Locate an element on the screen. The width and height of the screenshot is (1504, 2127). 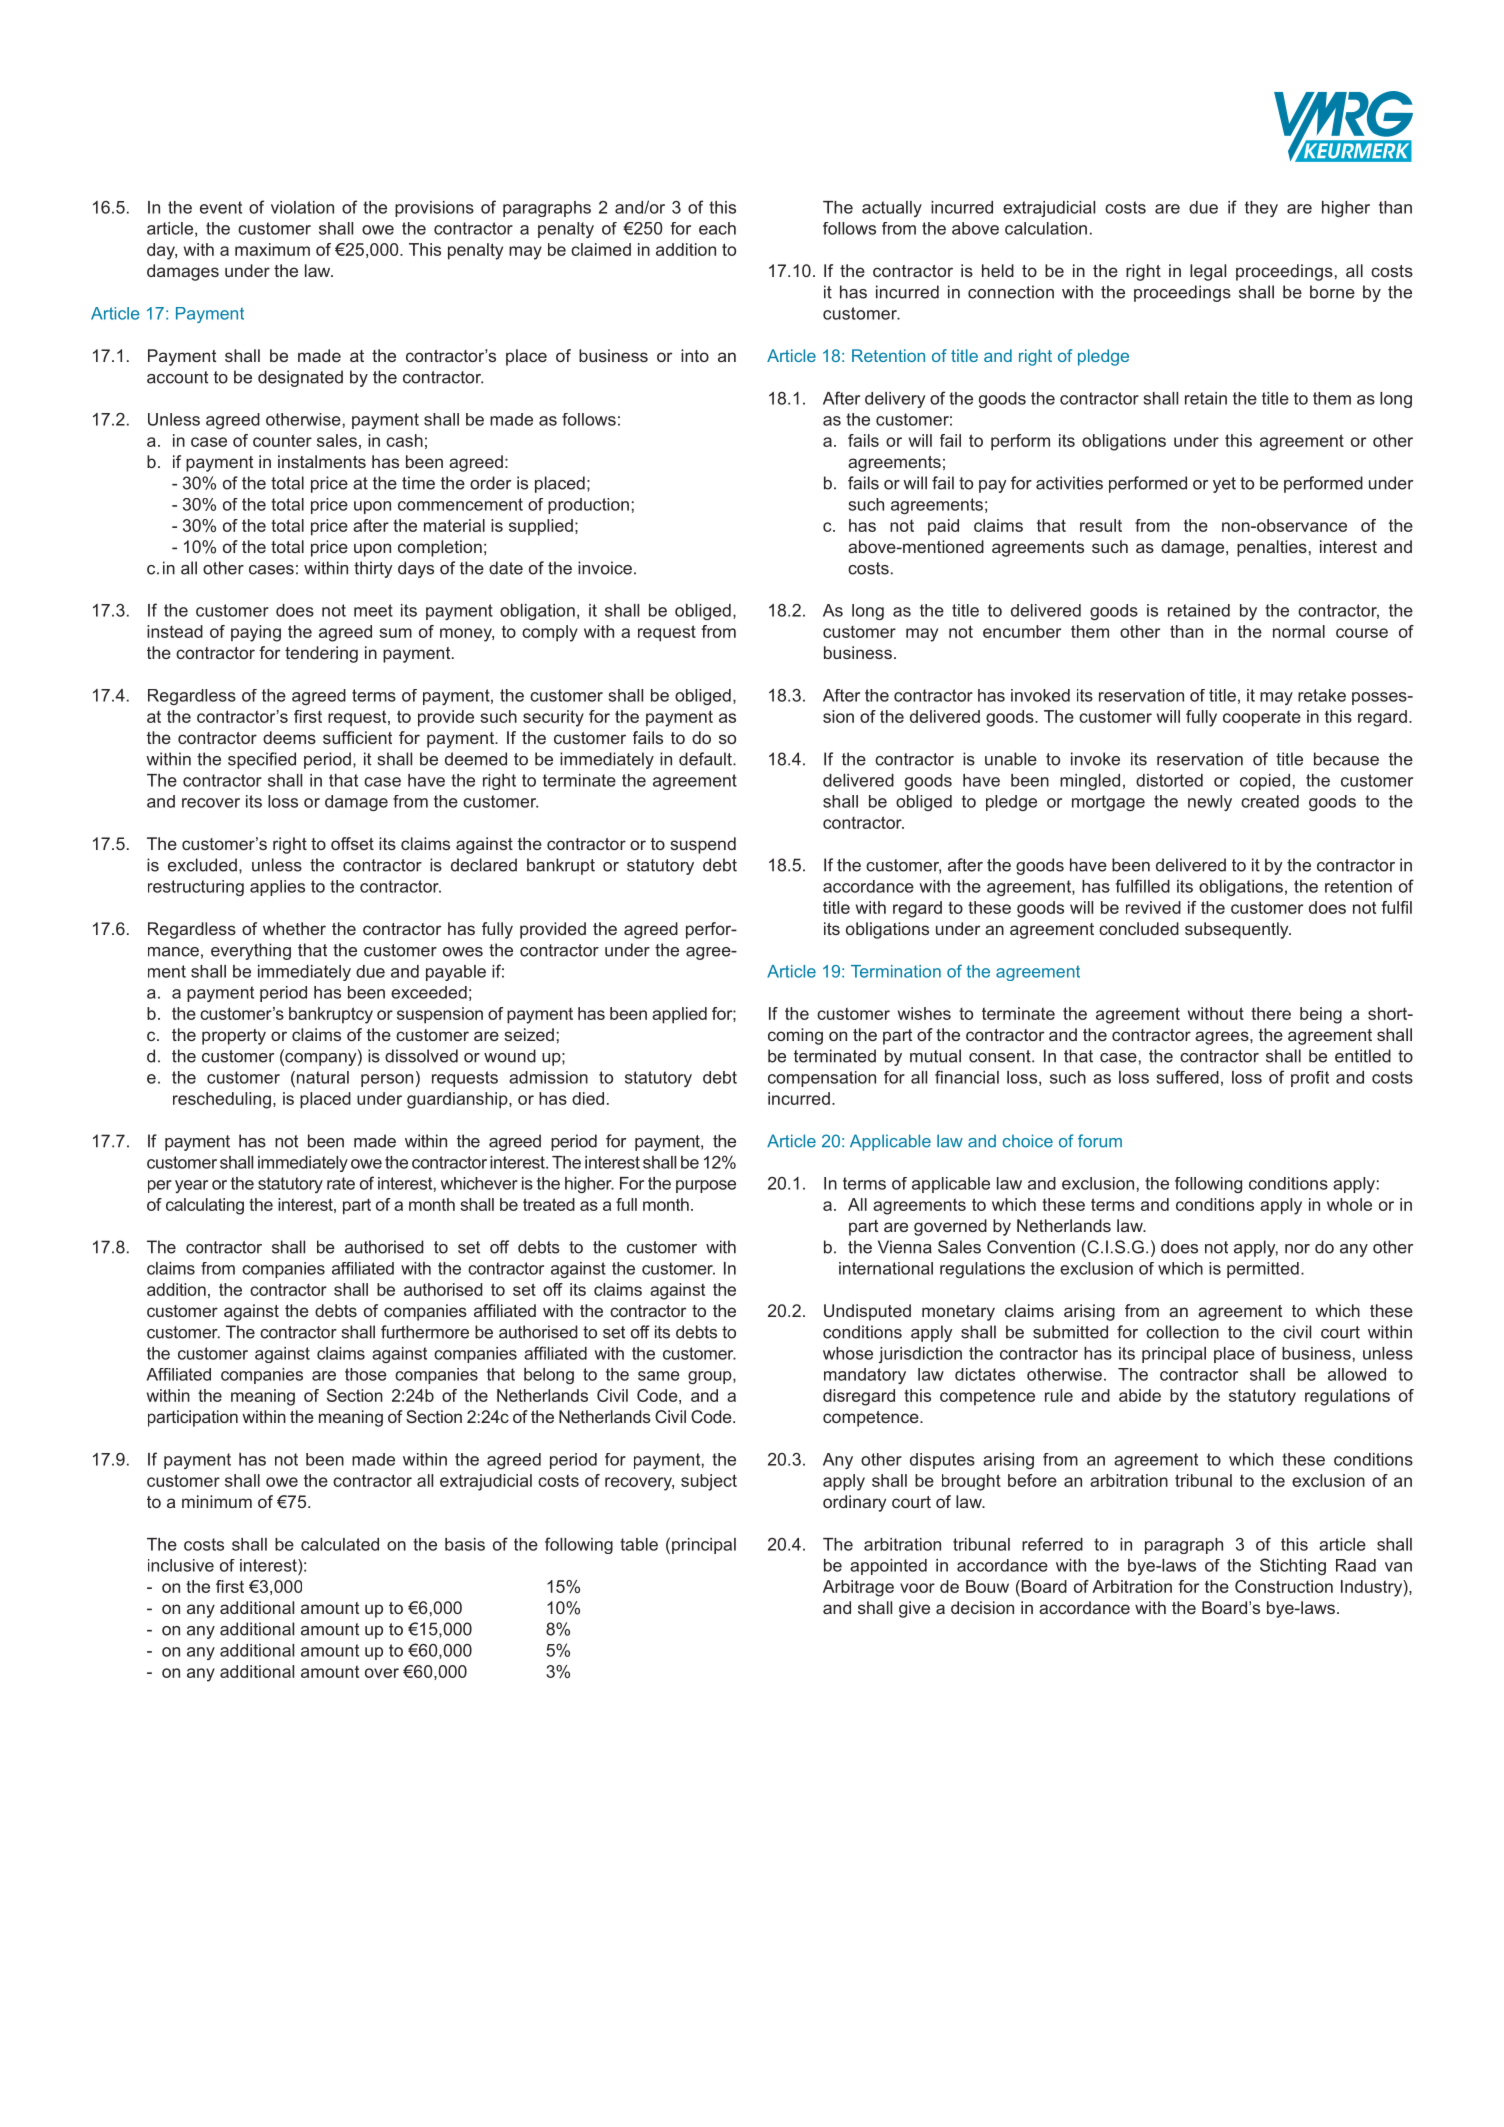
legal is located at coordinates (1208, 272).
